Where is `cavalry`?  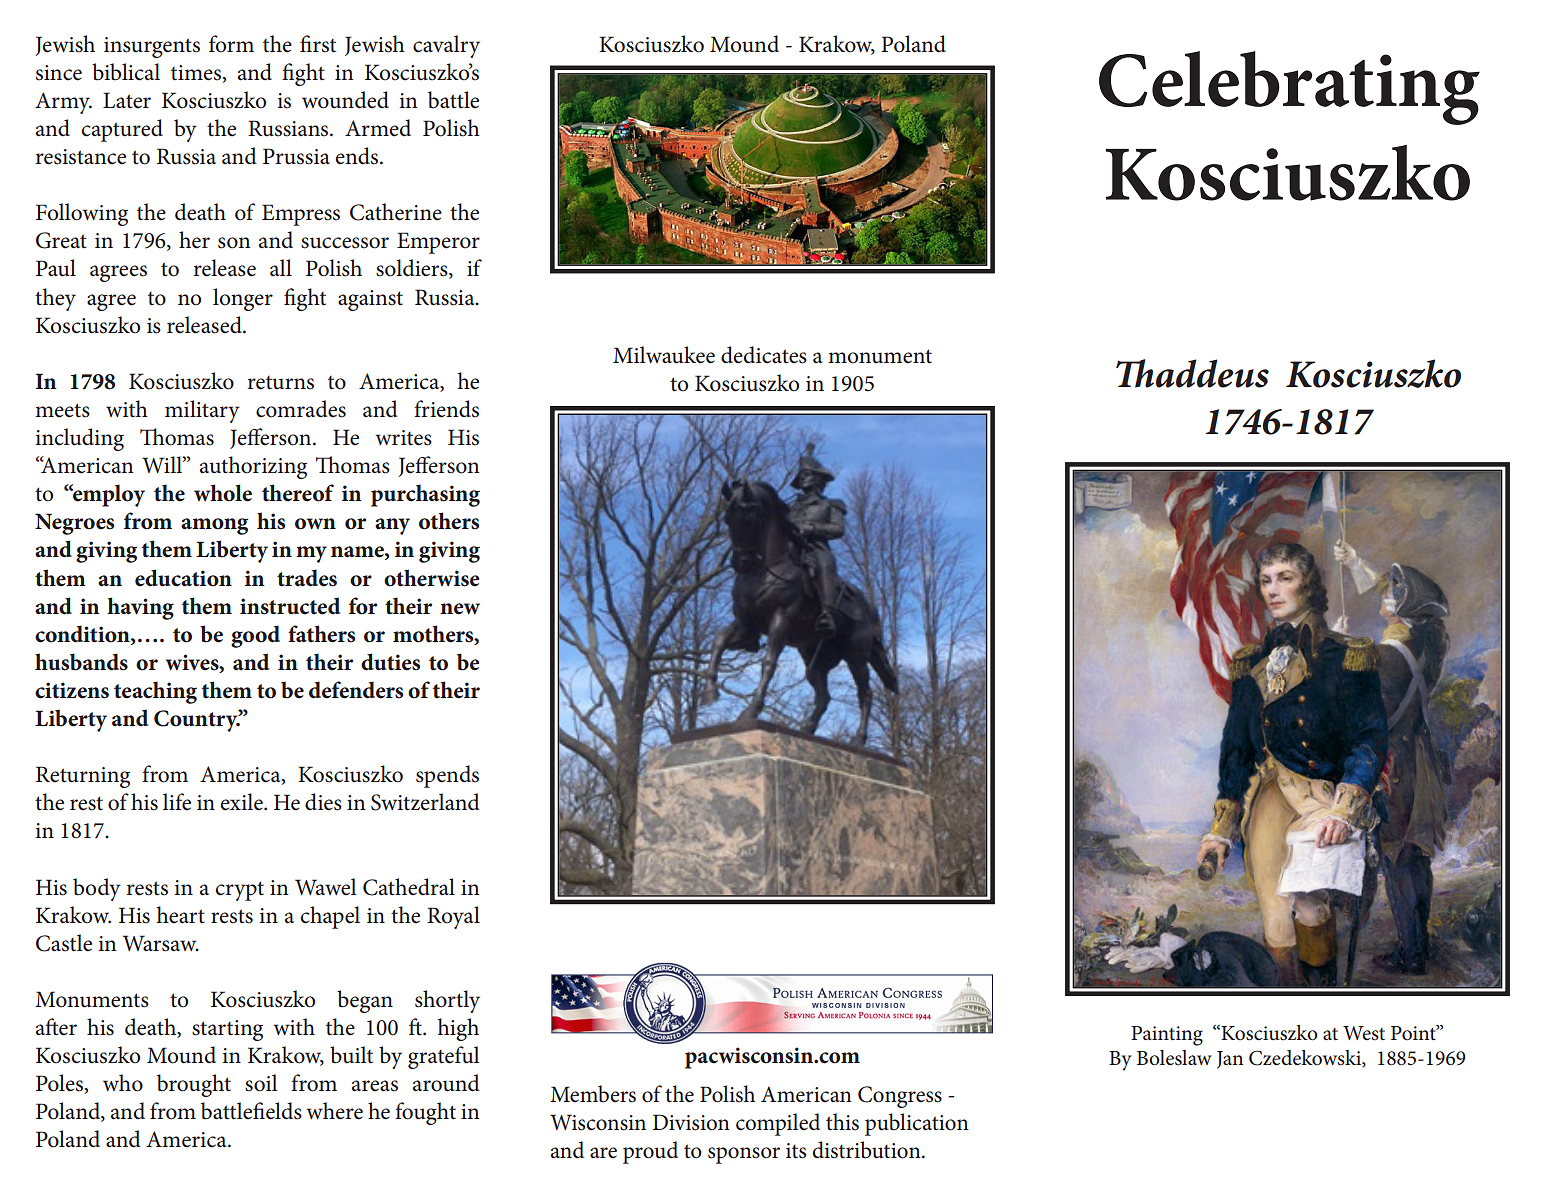
cavalry is located at coordinates (446, 46).
